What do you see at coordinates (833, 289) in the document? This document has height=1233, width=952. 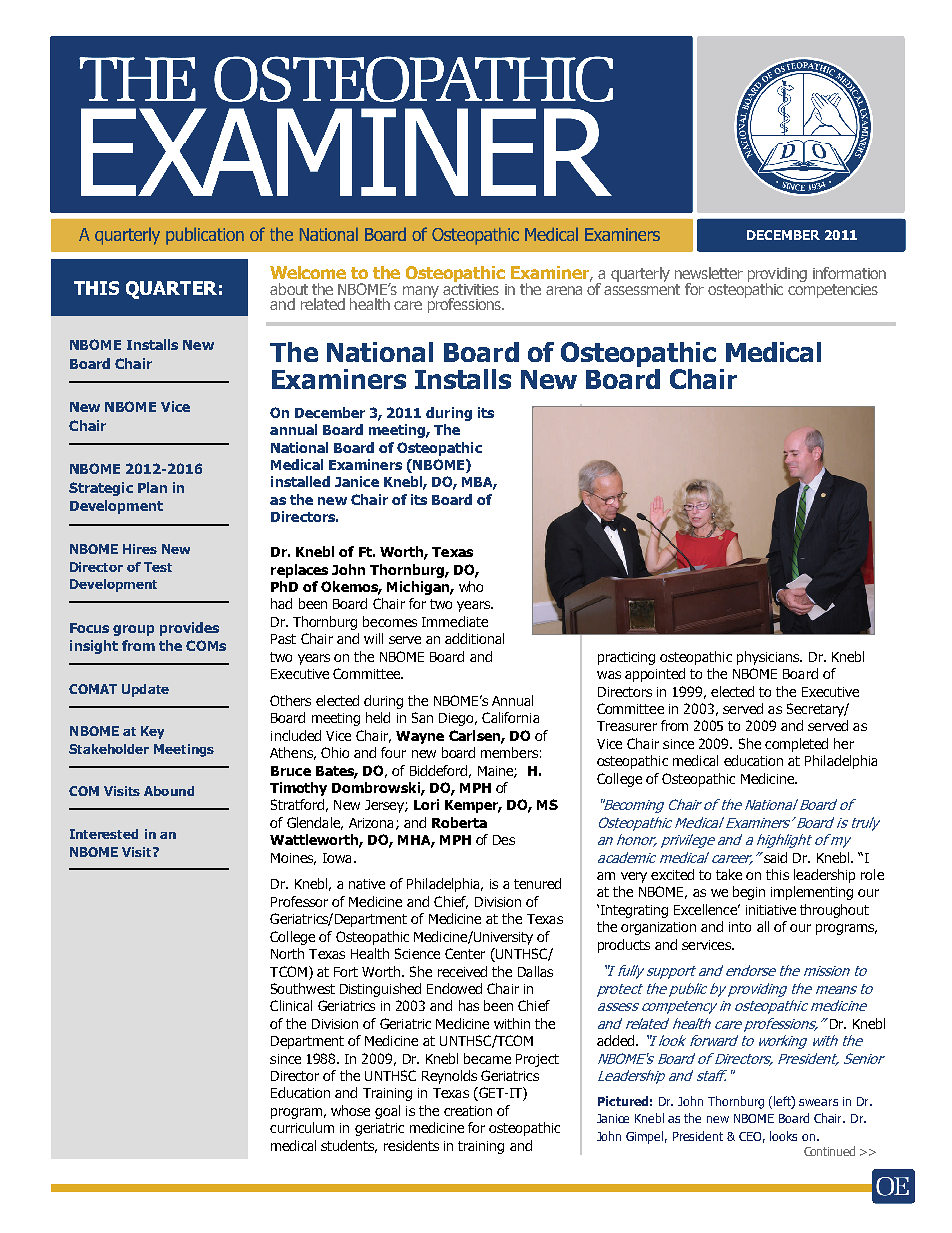 I see `competencies` at bounding box center [833, 289].
